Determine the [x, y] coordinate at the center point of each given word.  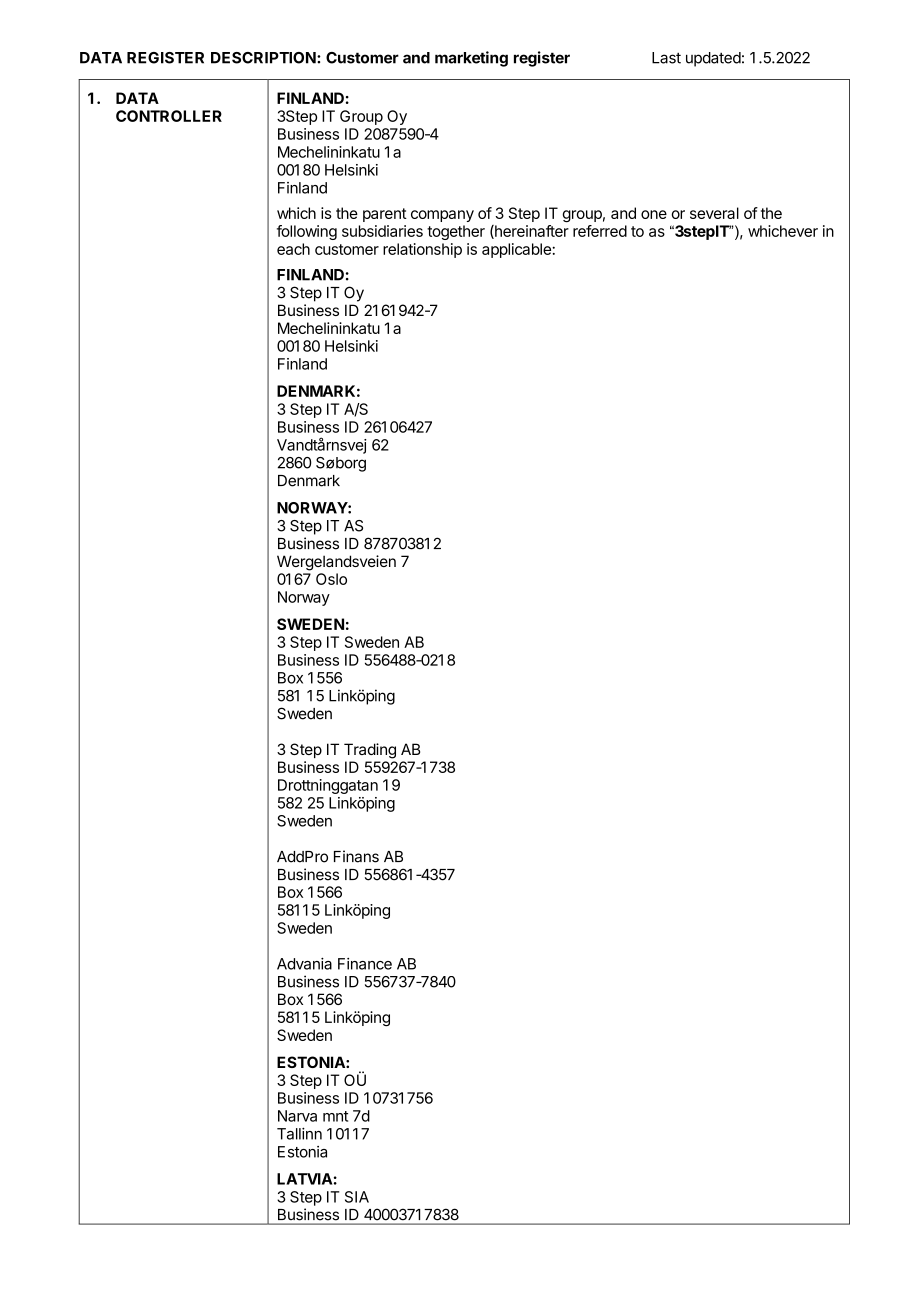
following [307, 232]
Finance [365, 964]
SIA [357, 1197]
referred [600, 231]
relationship [422, 250]
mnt [335, 1116]
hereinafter [531, 232]
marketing [471, 59]
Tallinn [299, 1133]
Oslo [331, 579]
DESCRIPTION [264, 58]
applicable [517, 250]
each [293, 249]
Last [666, 58]
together [456, 232]
